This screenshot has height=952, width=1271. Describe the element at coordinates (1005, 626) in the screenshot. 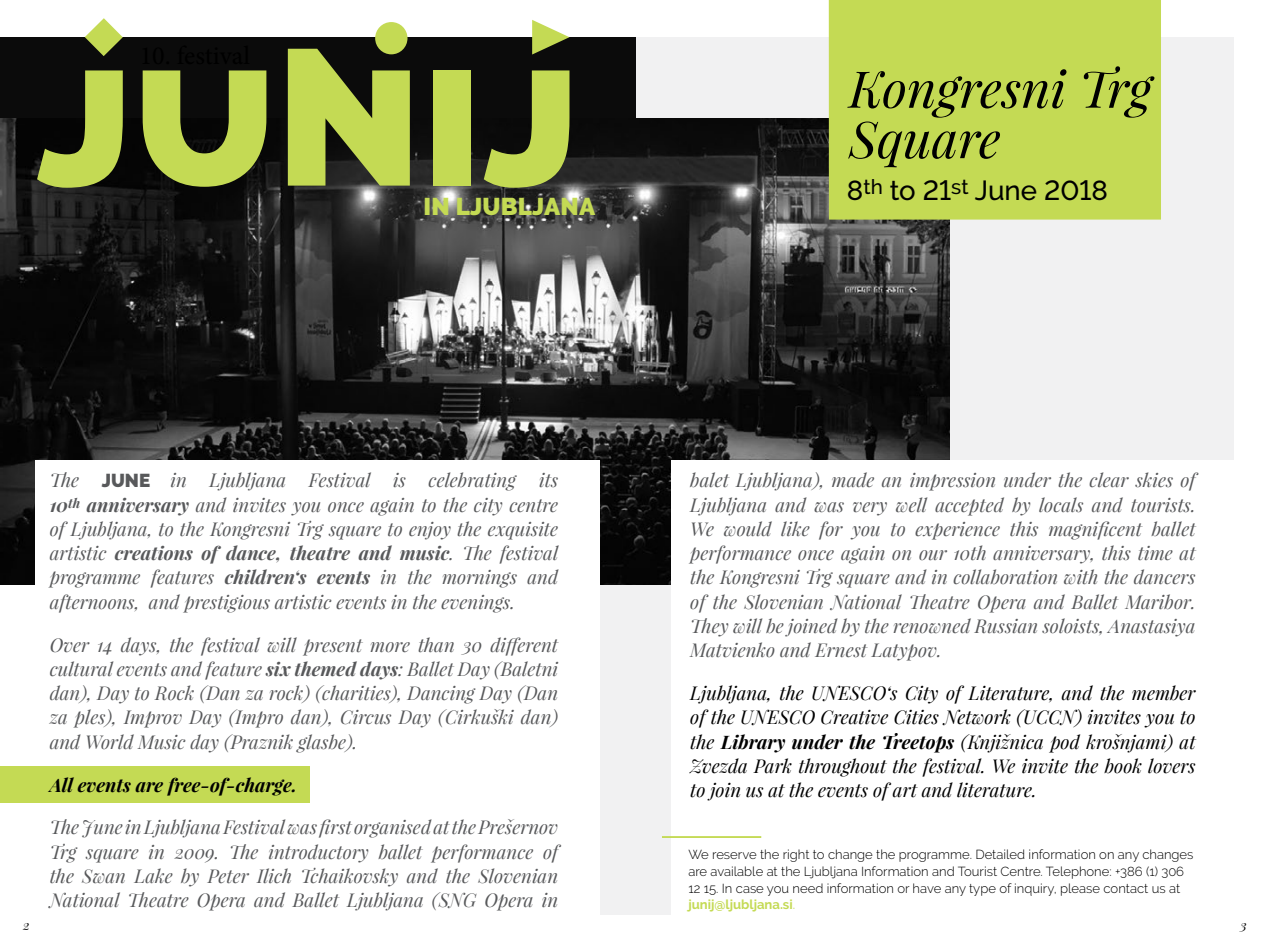

I see `Russian` at that location.
